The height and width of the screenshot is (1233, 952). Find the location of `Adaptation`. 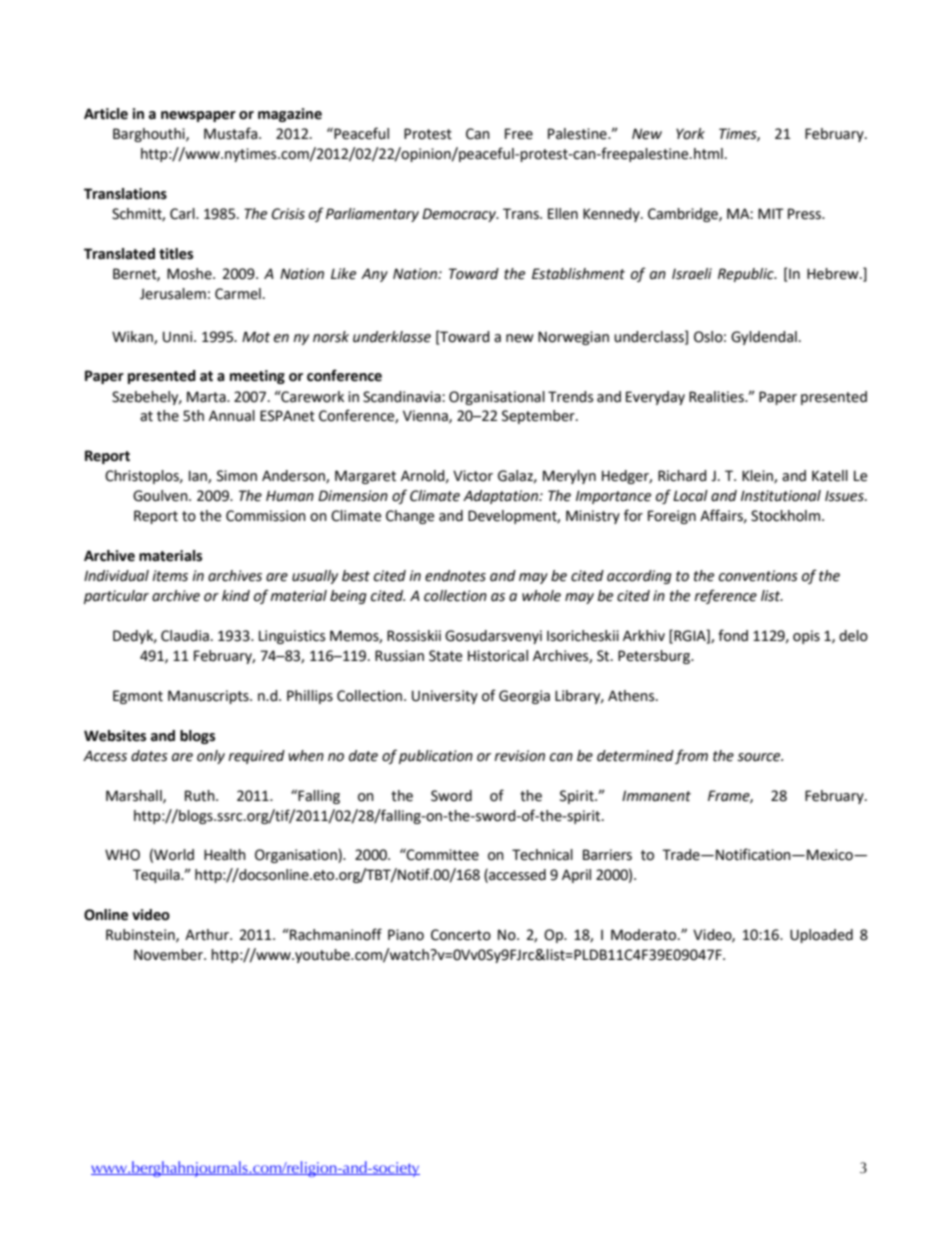

Adaptation is located at coordinates (501, 497).
